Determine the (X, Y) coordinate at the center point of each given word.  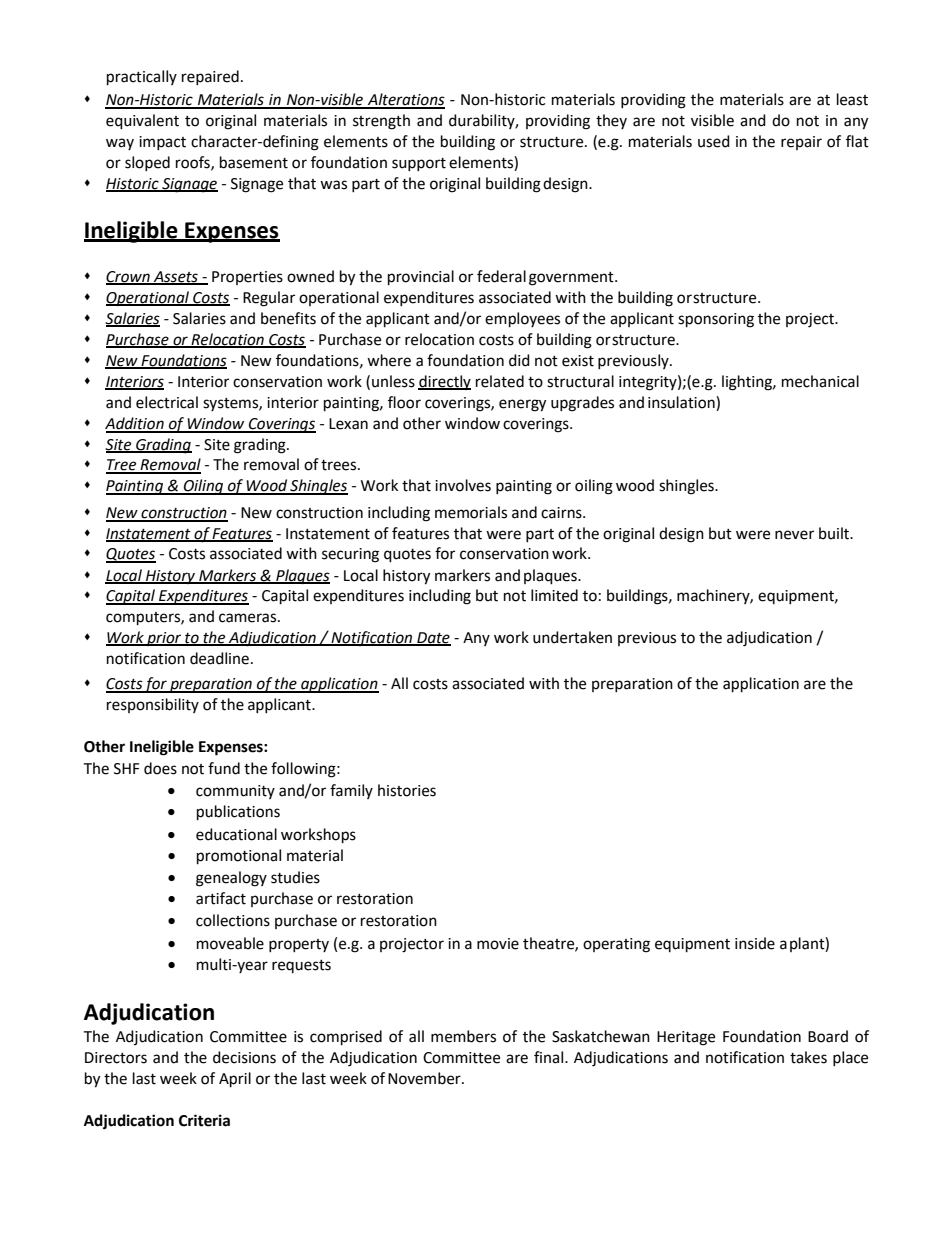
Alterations (405, 100)
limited (554, 595)
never (794, 535)
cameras (249, 618)
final (550, 1057)
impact (162, 143)
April (235, 1080)
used (714, 141)
